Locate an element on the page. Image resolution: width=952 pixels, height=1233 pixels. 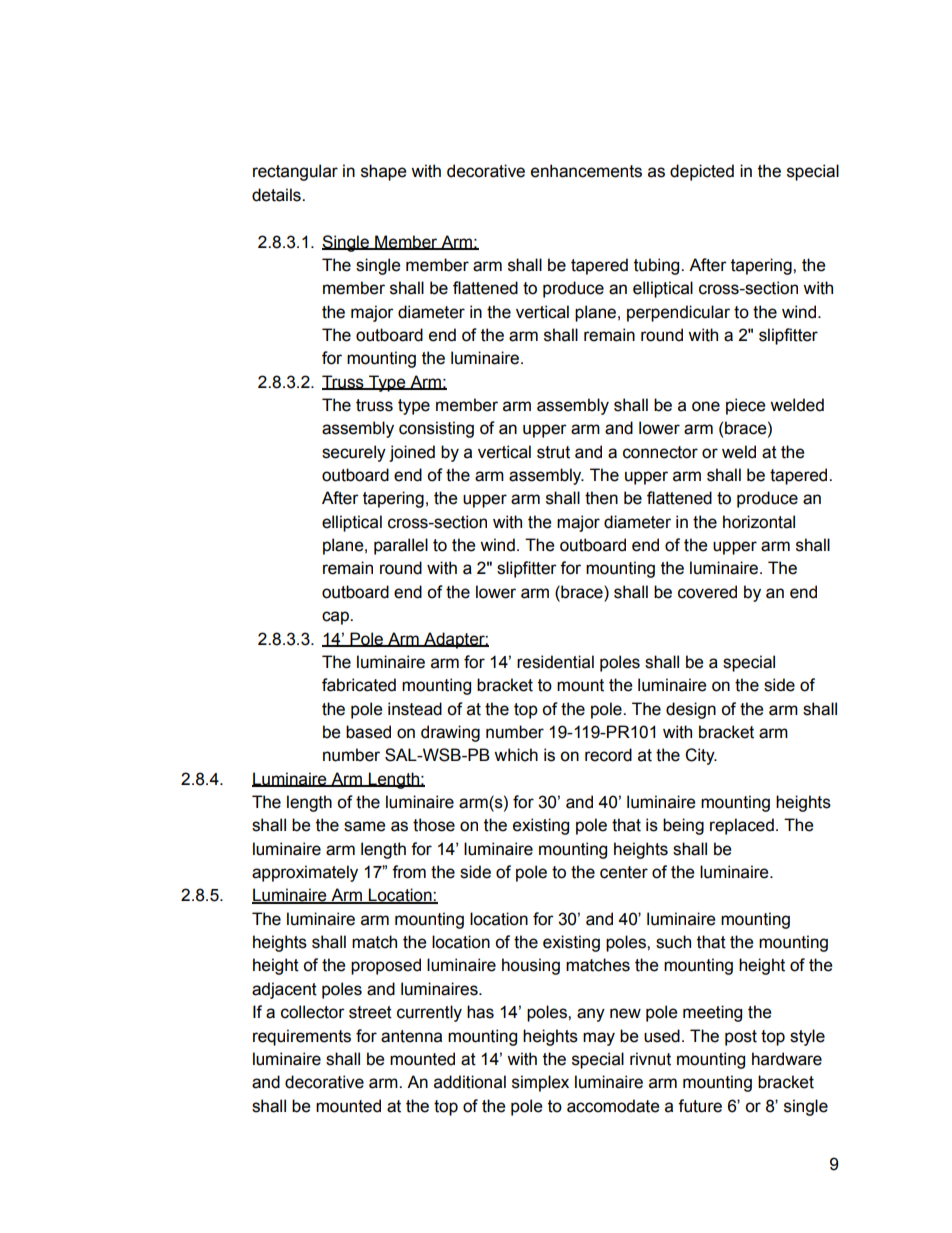
which is located at coordinates (516, 755).
